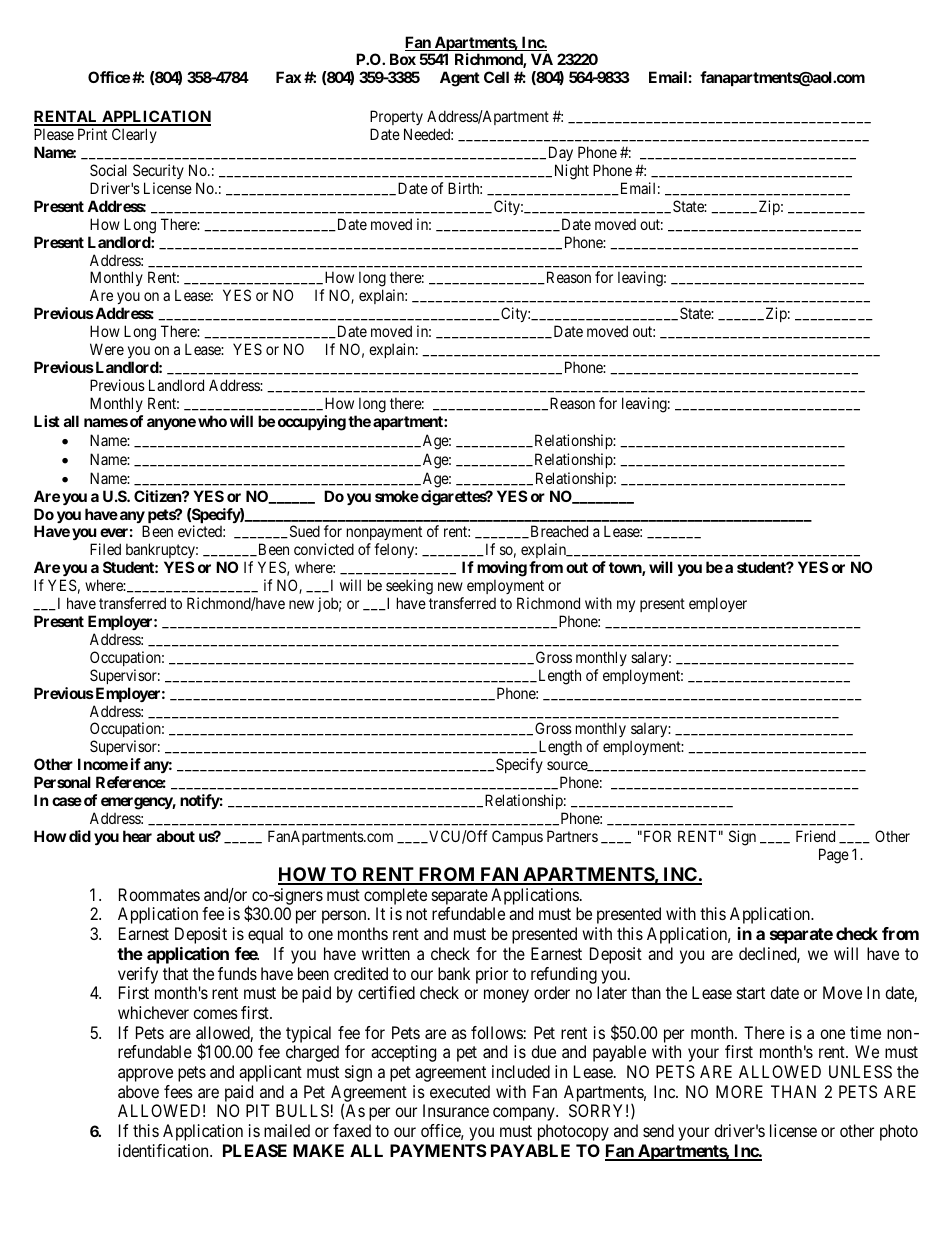 This screenshot has height=1233, width=952. I want to click on Clearly, so click(134, 135).
